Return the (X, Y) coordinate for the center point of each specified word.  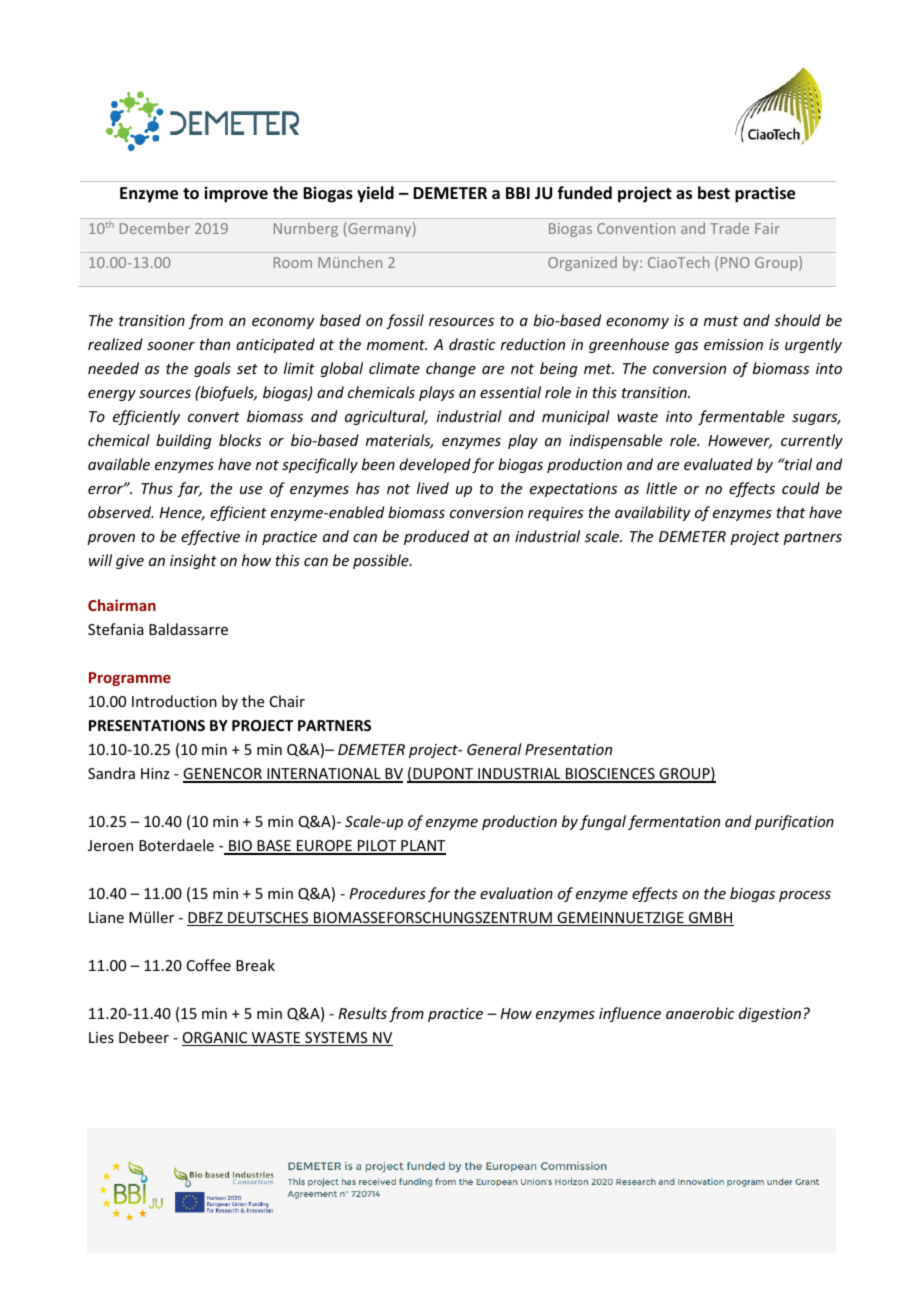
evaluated (718, 464)
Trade (729, 228)
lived (433, 488)
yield (375, 194)
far (189, 489)
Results (362, 1013)
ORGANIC (216, 1039)
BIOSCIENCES (610, 775)
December (155, 228)
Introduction (174, 701)
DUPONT (443, 775)
